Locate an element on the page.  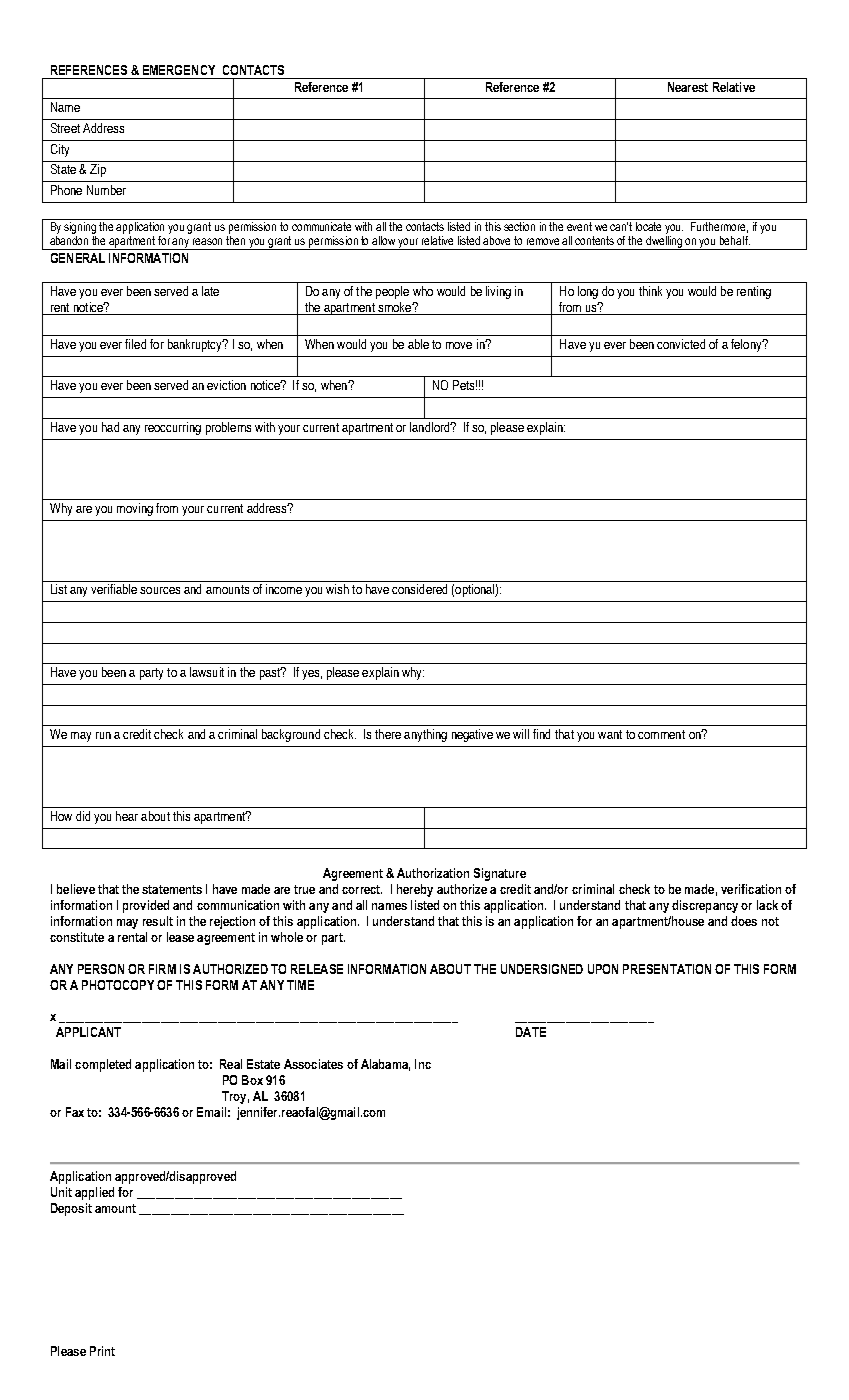
comment is located at coordinates (661, 734).
